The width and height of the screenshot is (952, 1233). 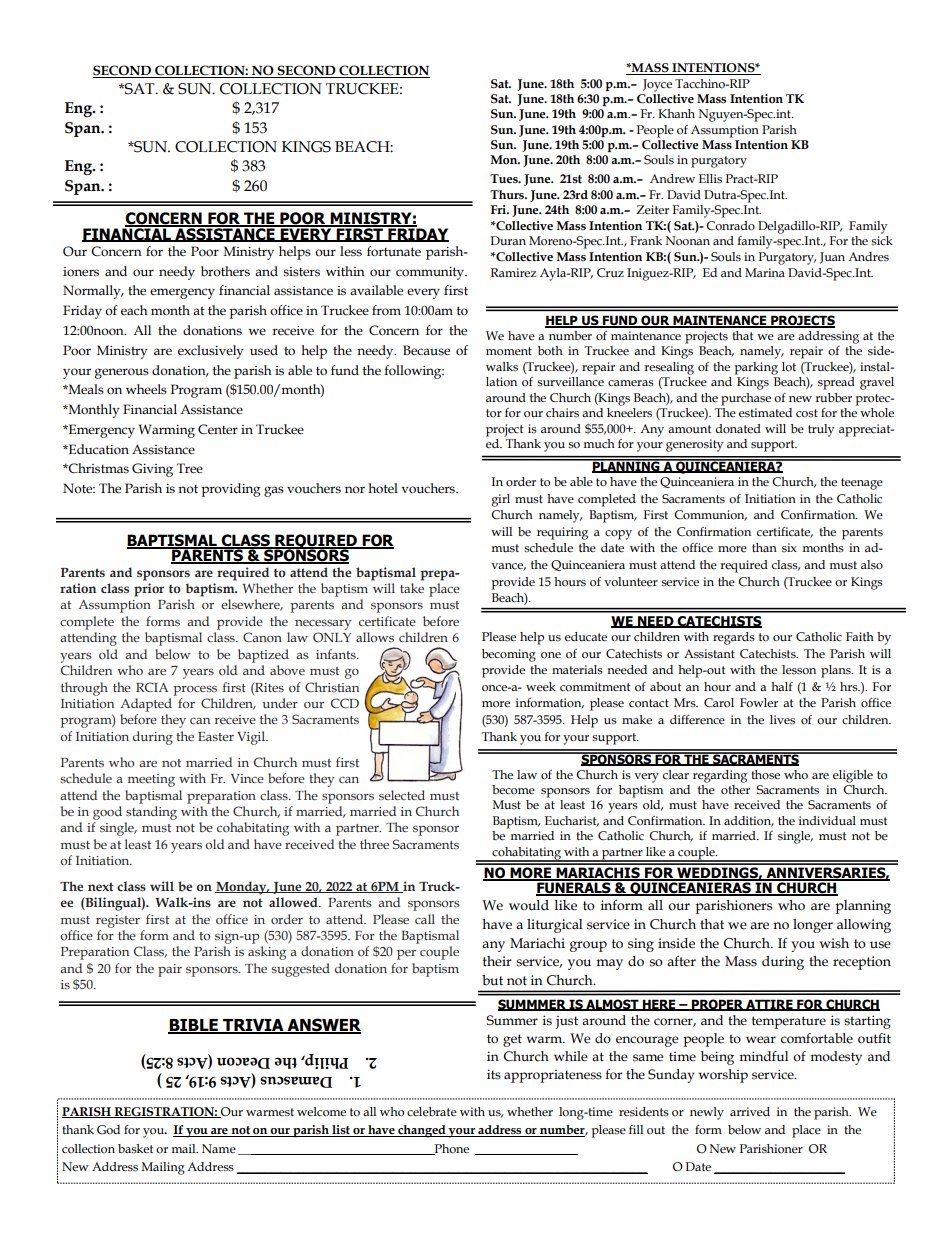 What do you see at coordinates (508, 194) in the screenshot?
I see `Thurs` at bounding box center [508, 194].
